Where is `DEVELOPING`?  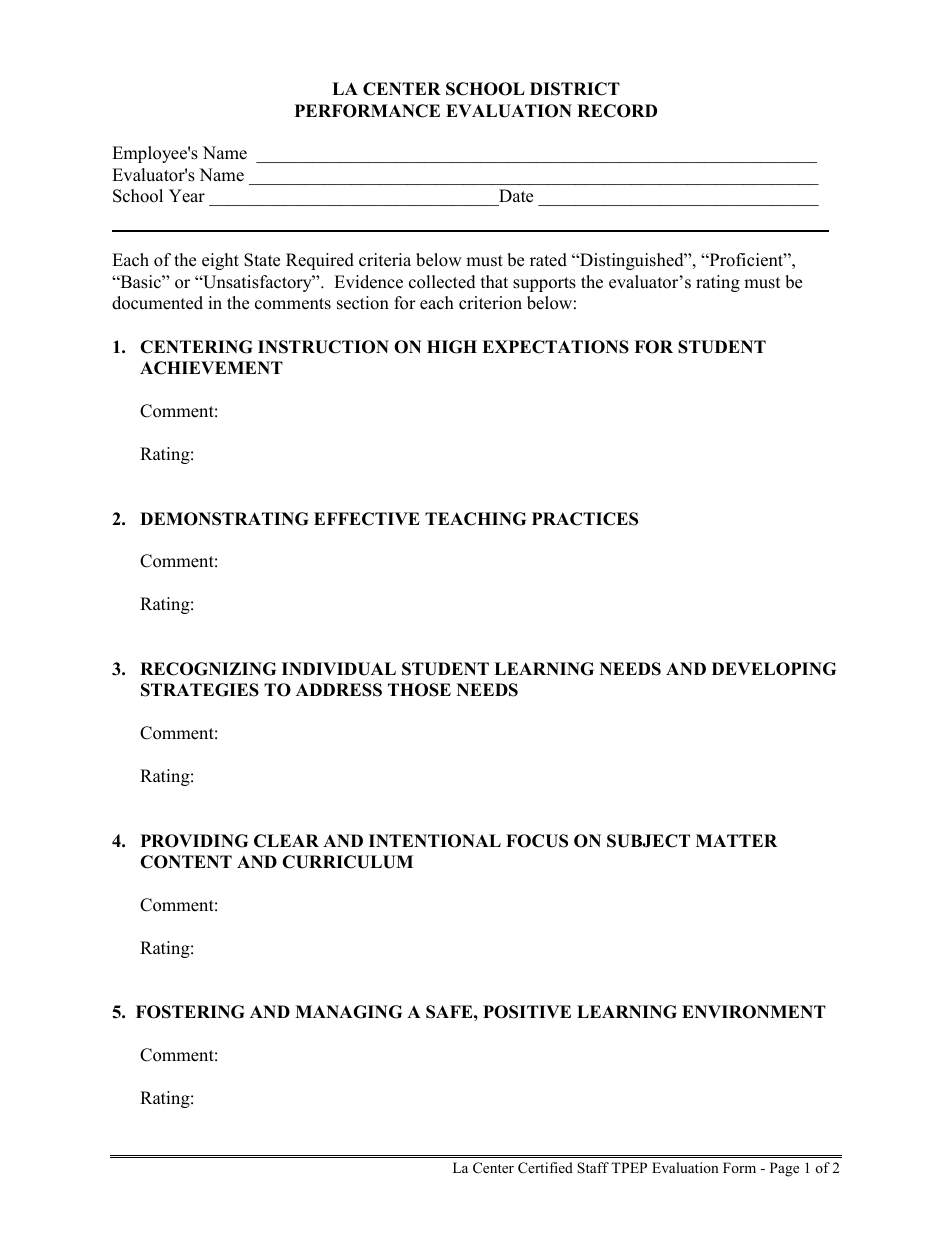
DEVELOPING is located at coordinates (774, 669).
